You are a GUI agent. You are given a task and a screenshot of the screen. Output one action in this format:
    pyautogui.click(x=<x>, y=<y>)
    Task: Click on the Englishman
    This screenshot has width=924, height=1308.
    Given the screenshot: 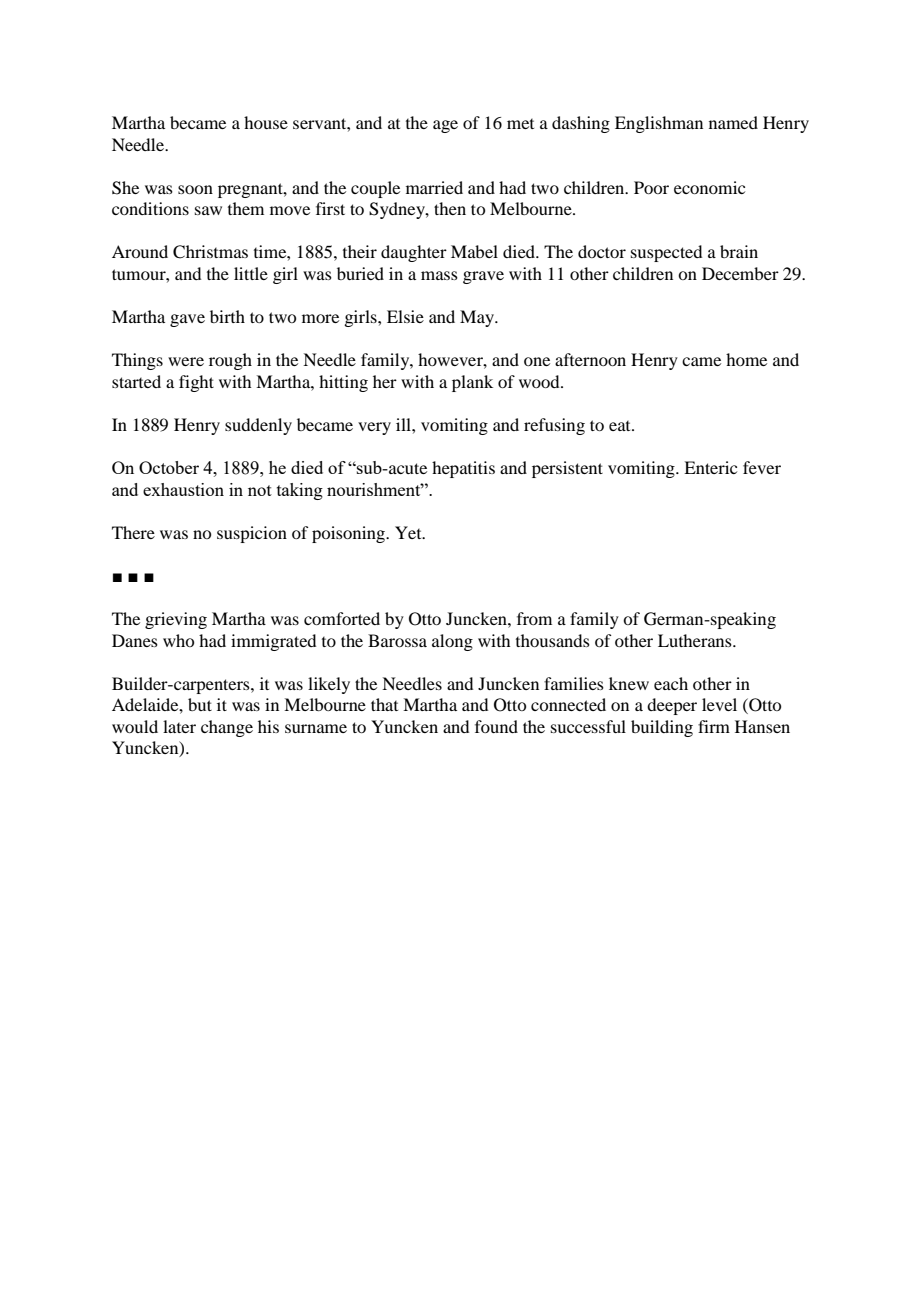 What is the action you would take?
    pyautogui.click(x=659, y=124)
